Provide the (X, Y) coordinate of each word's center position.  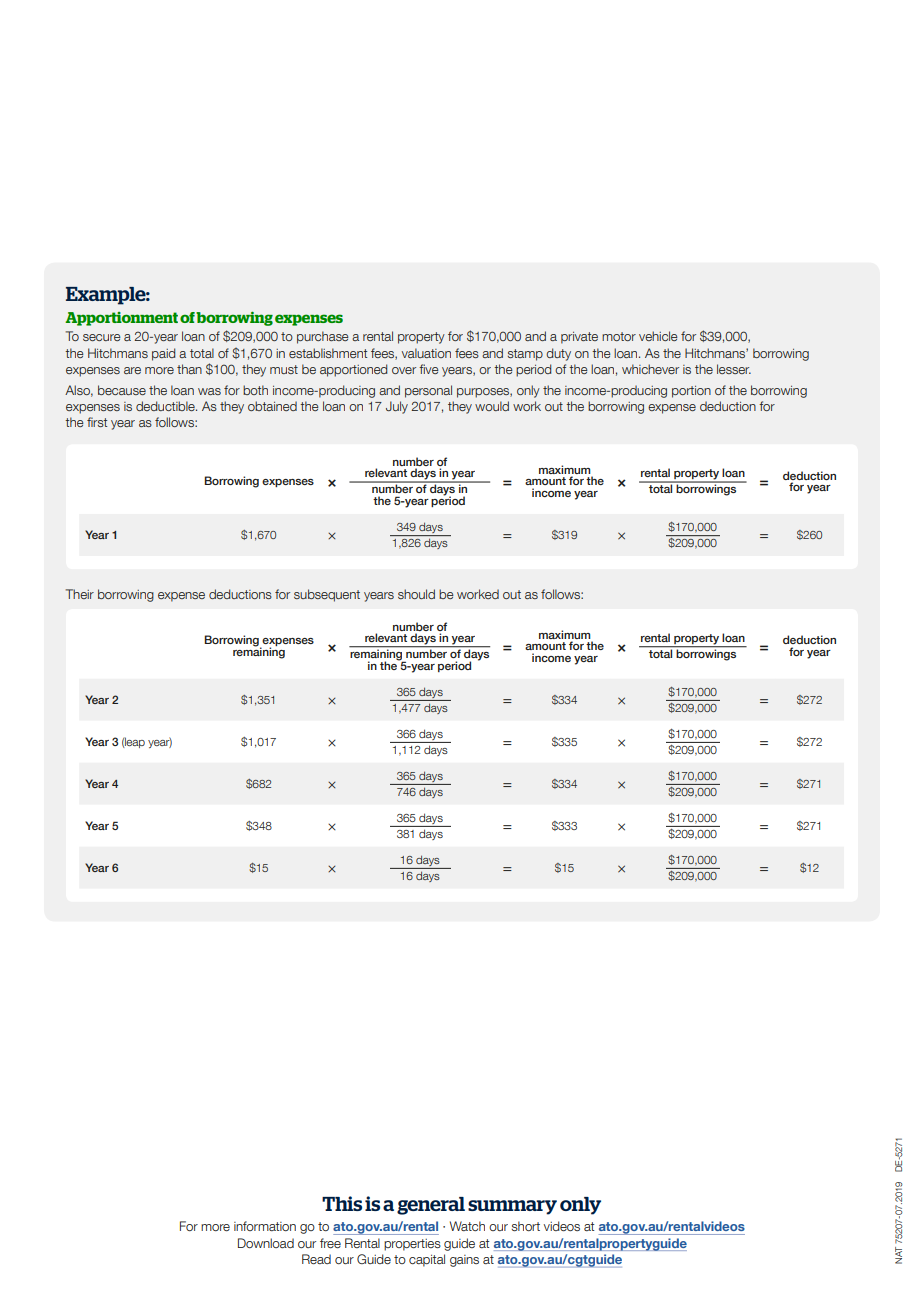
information (265, 1226)
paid (163, 354)
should (416, 594)
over (404, 370)
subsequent (327, 595)
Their (80, 594)
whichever (650, 369)
